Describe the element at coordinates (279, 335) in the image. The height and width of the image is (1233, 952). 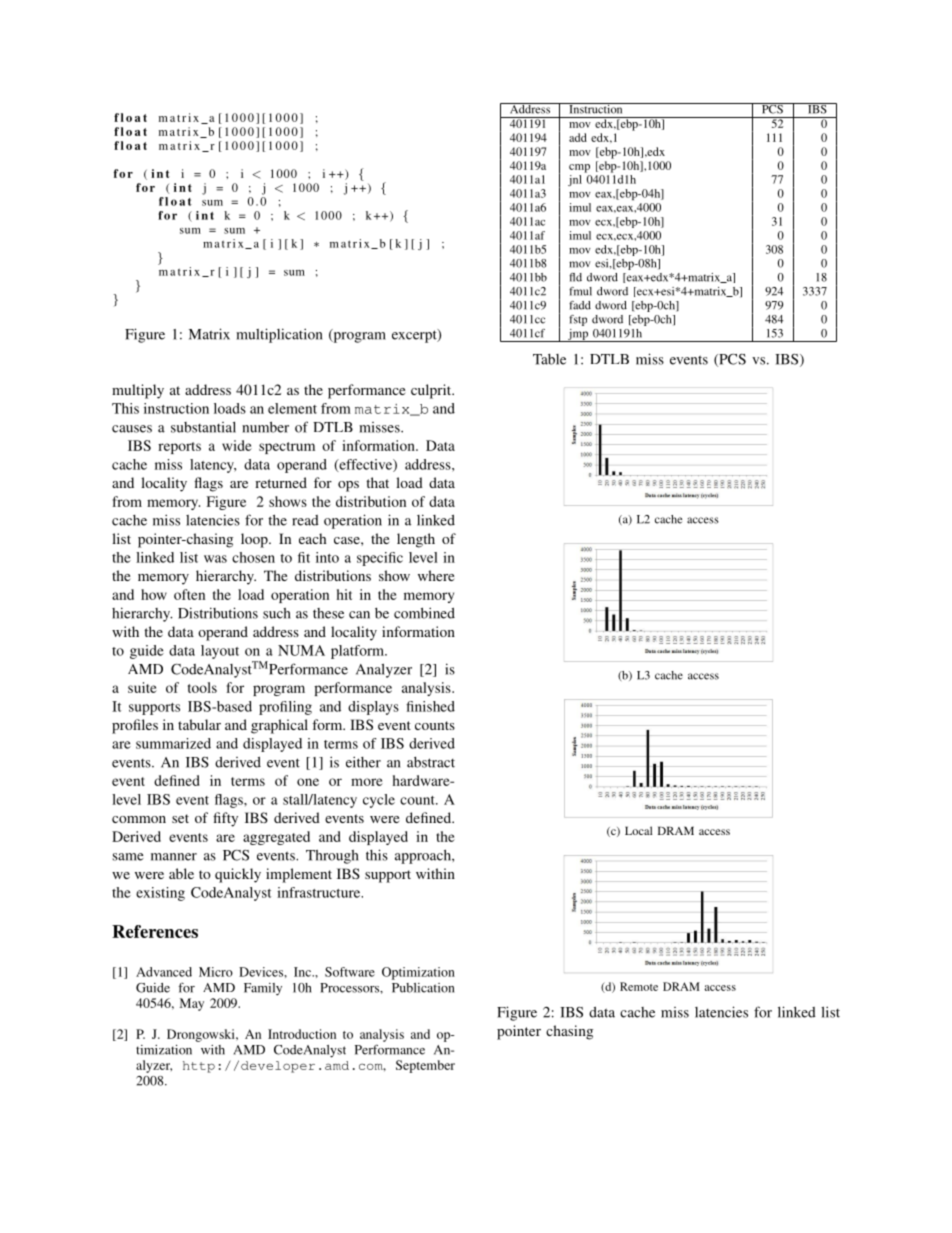
I see `multiplication` at that location.
